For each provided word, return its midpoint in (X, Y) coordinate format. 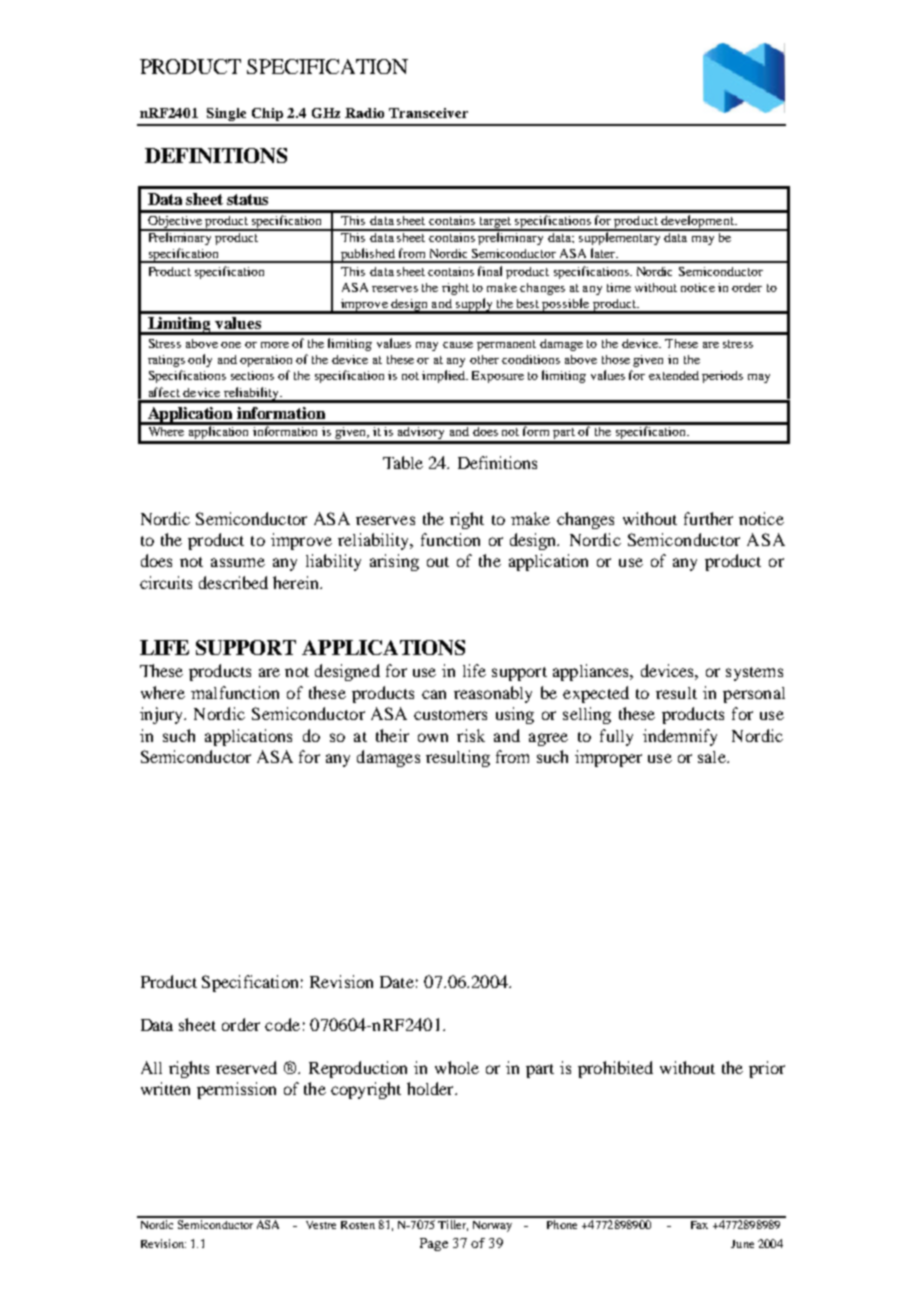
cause (458, 345)
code (282, 1024)
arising (394, 562)
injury (162, 715)
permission (236, 1090)
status (247, 199)
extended (674, 375)
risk (471, 735)
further (708, 518)
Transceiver (428, 113)
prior (767, 1069)
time (619, 287)
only (200, 360)
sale (713, 757)
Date (397, 982)
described (233, 582)
